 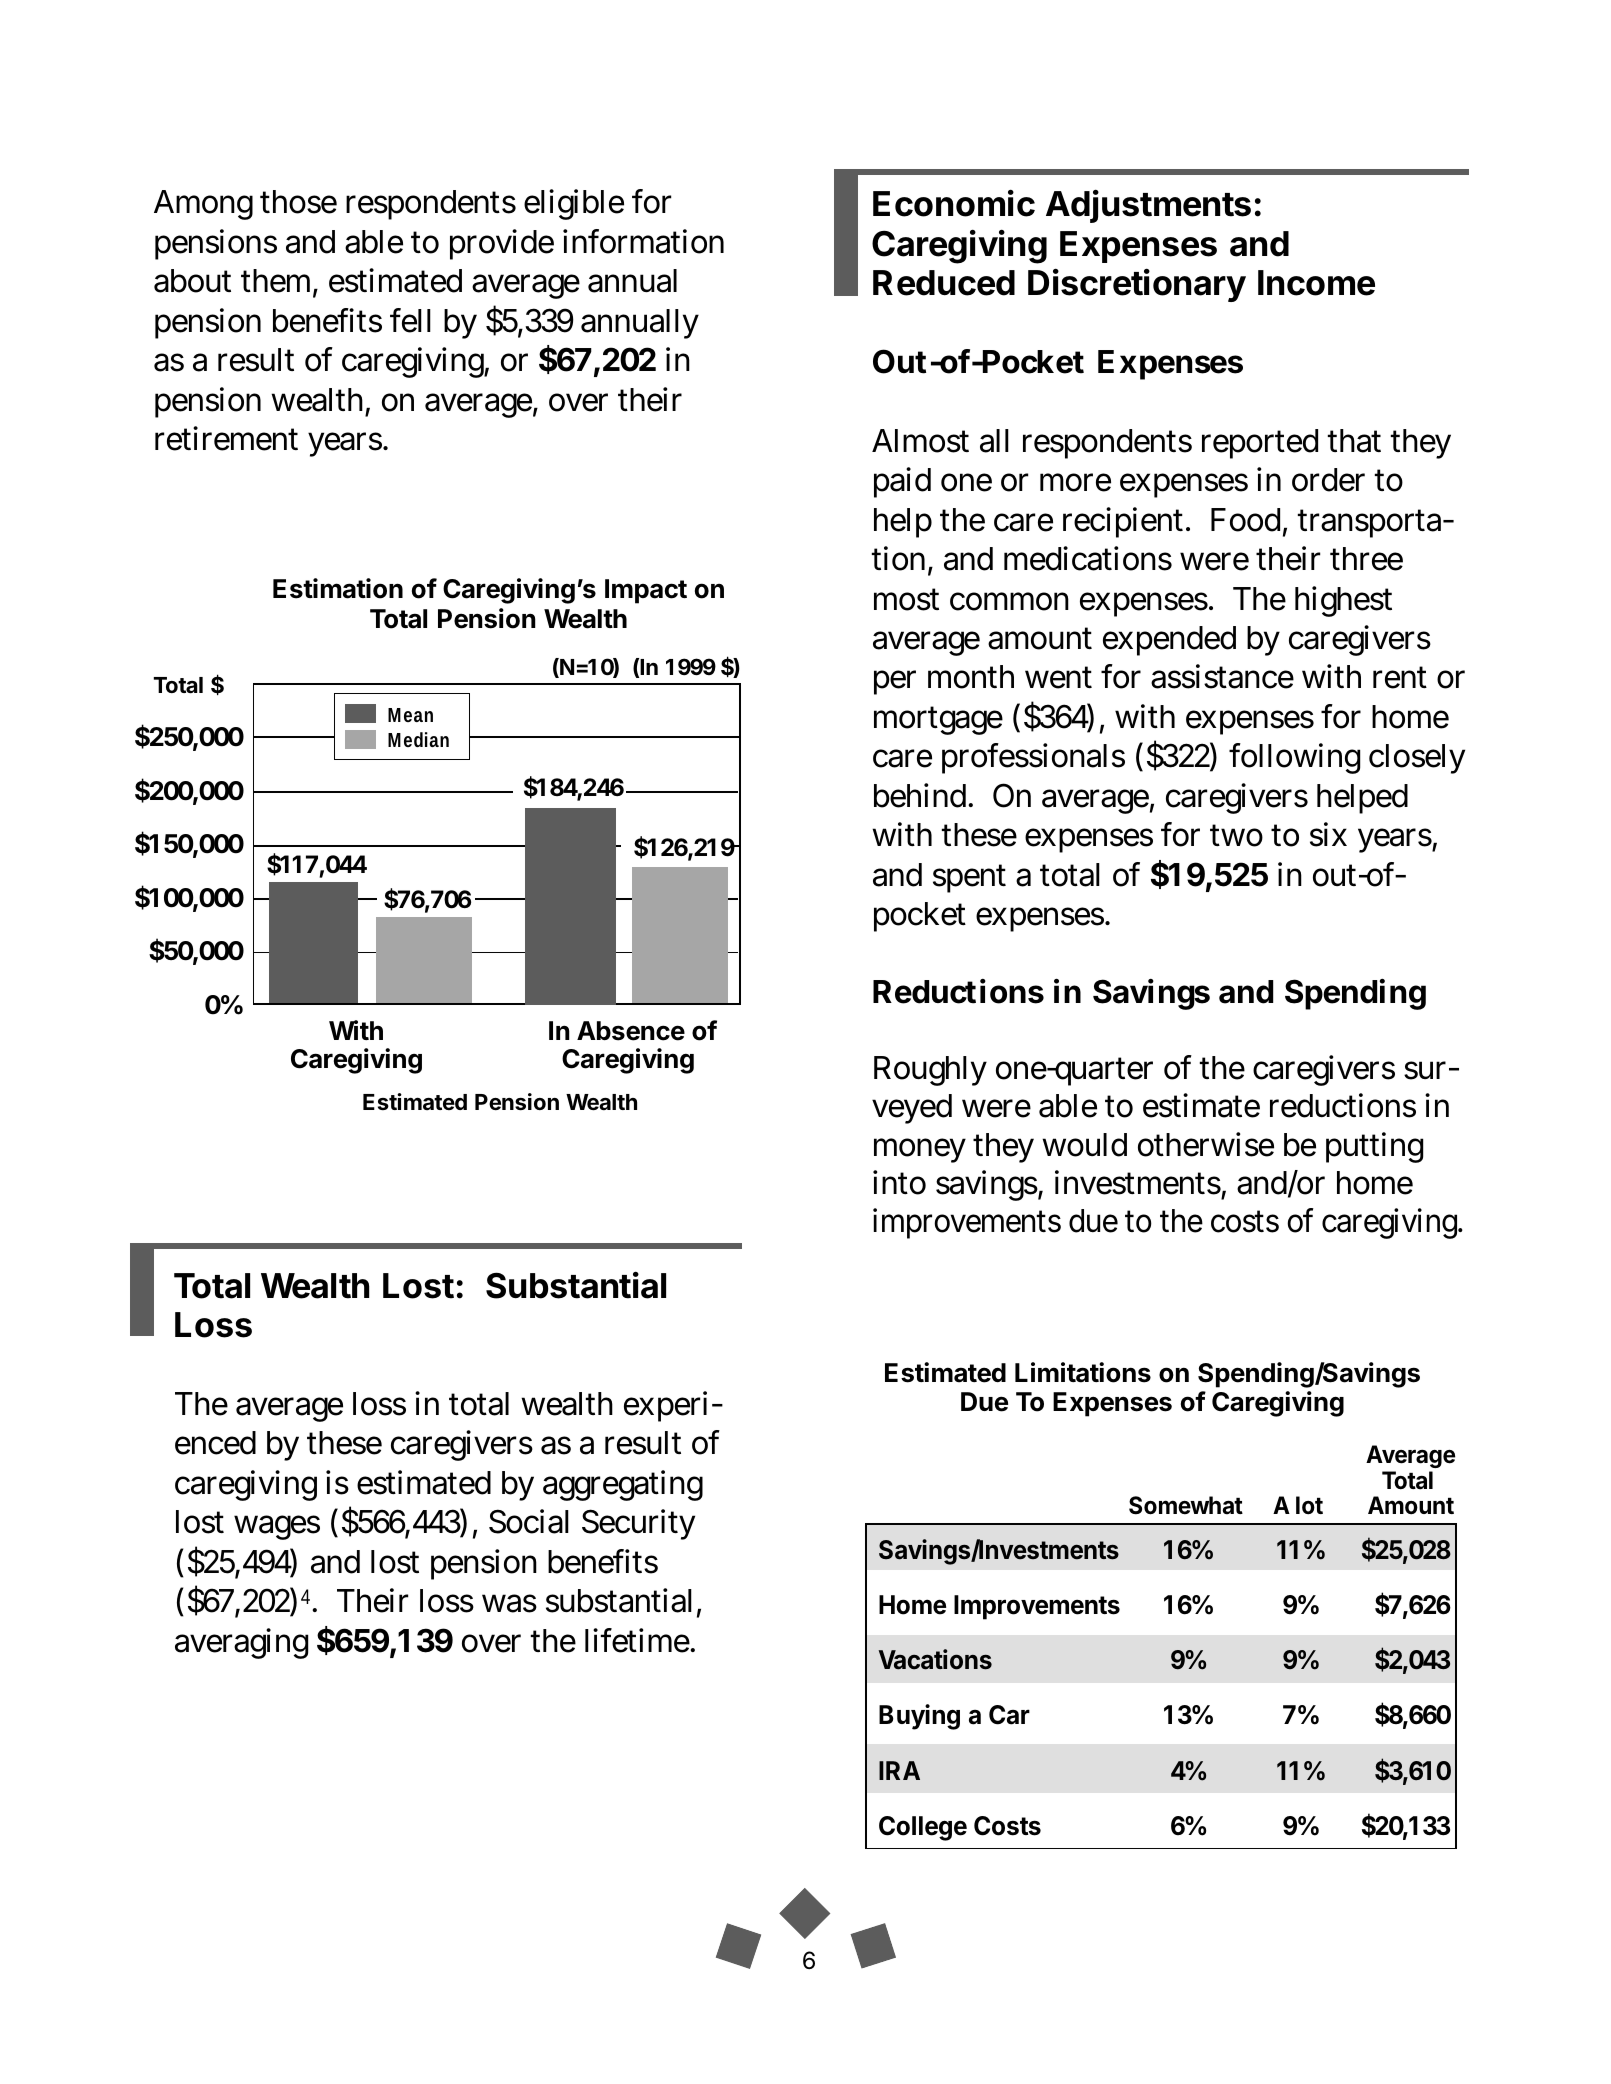 What do you see at coordinates (241, 1643) in the screenshot?
I see `averaging` at bounding box center [241, 1643].
